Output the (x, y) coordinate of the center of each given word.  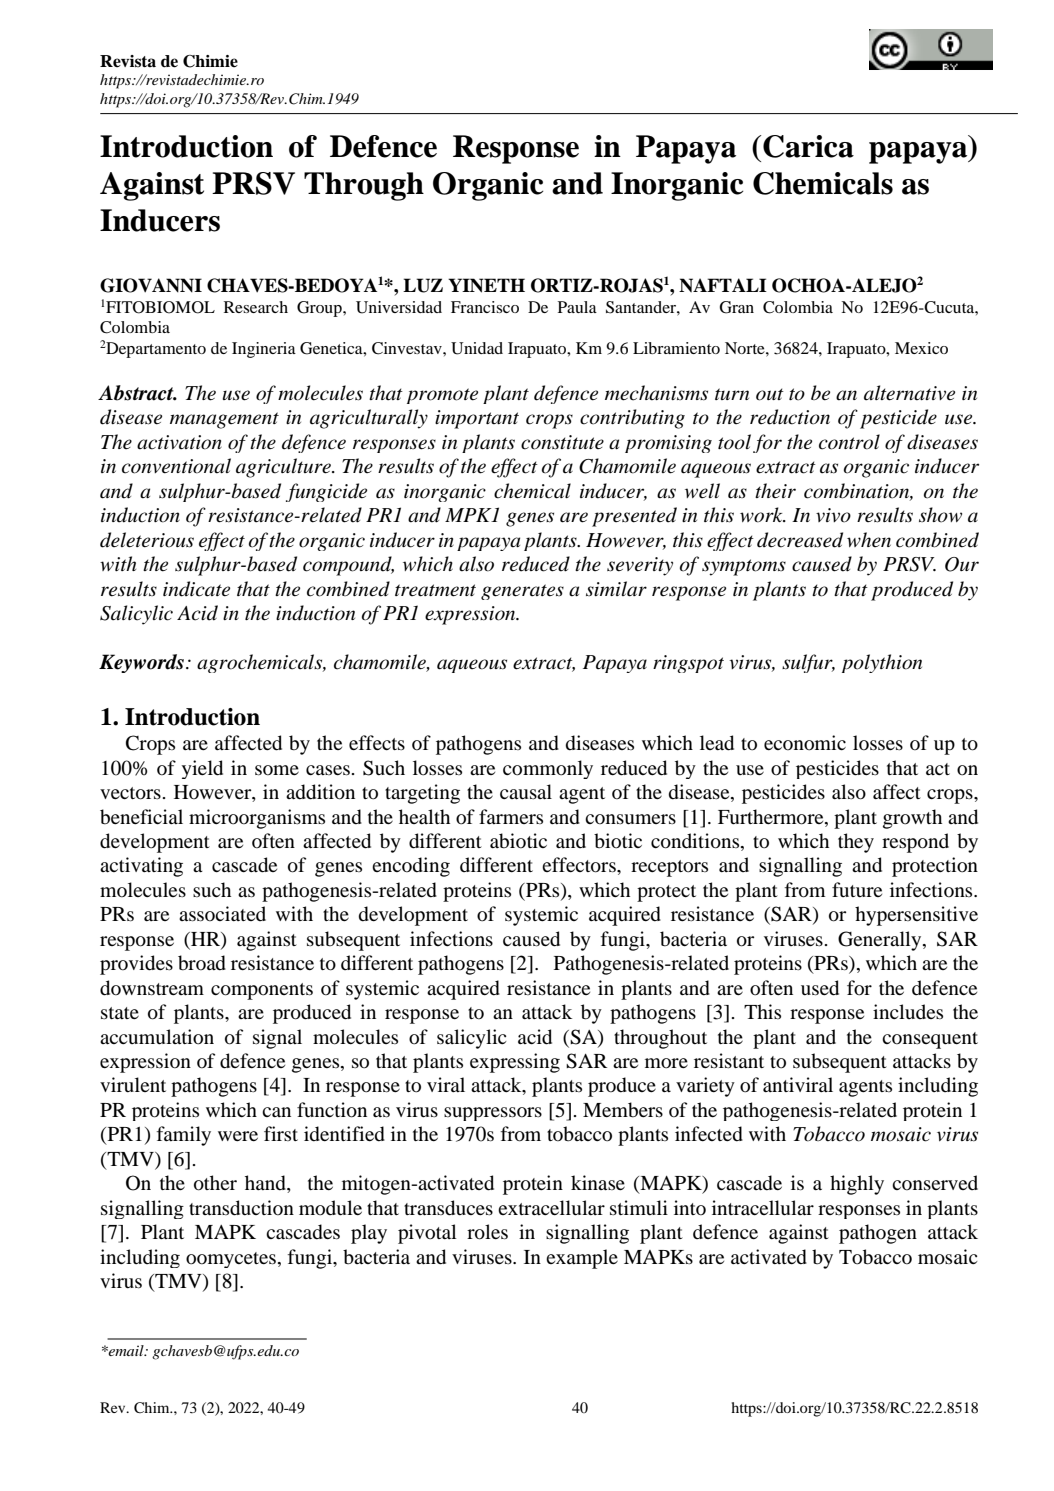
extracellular (551, 1208)
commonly (548, 769)
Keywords (141, 663)
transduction (241, 1208)
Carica (808, 146)
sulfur (808, 663)
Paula (577, 307)
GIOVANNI (151, 285)
